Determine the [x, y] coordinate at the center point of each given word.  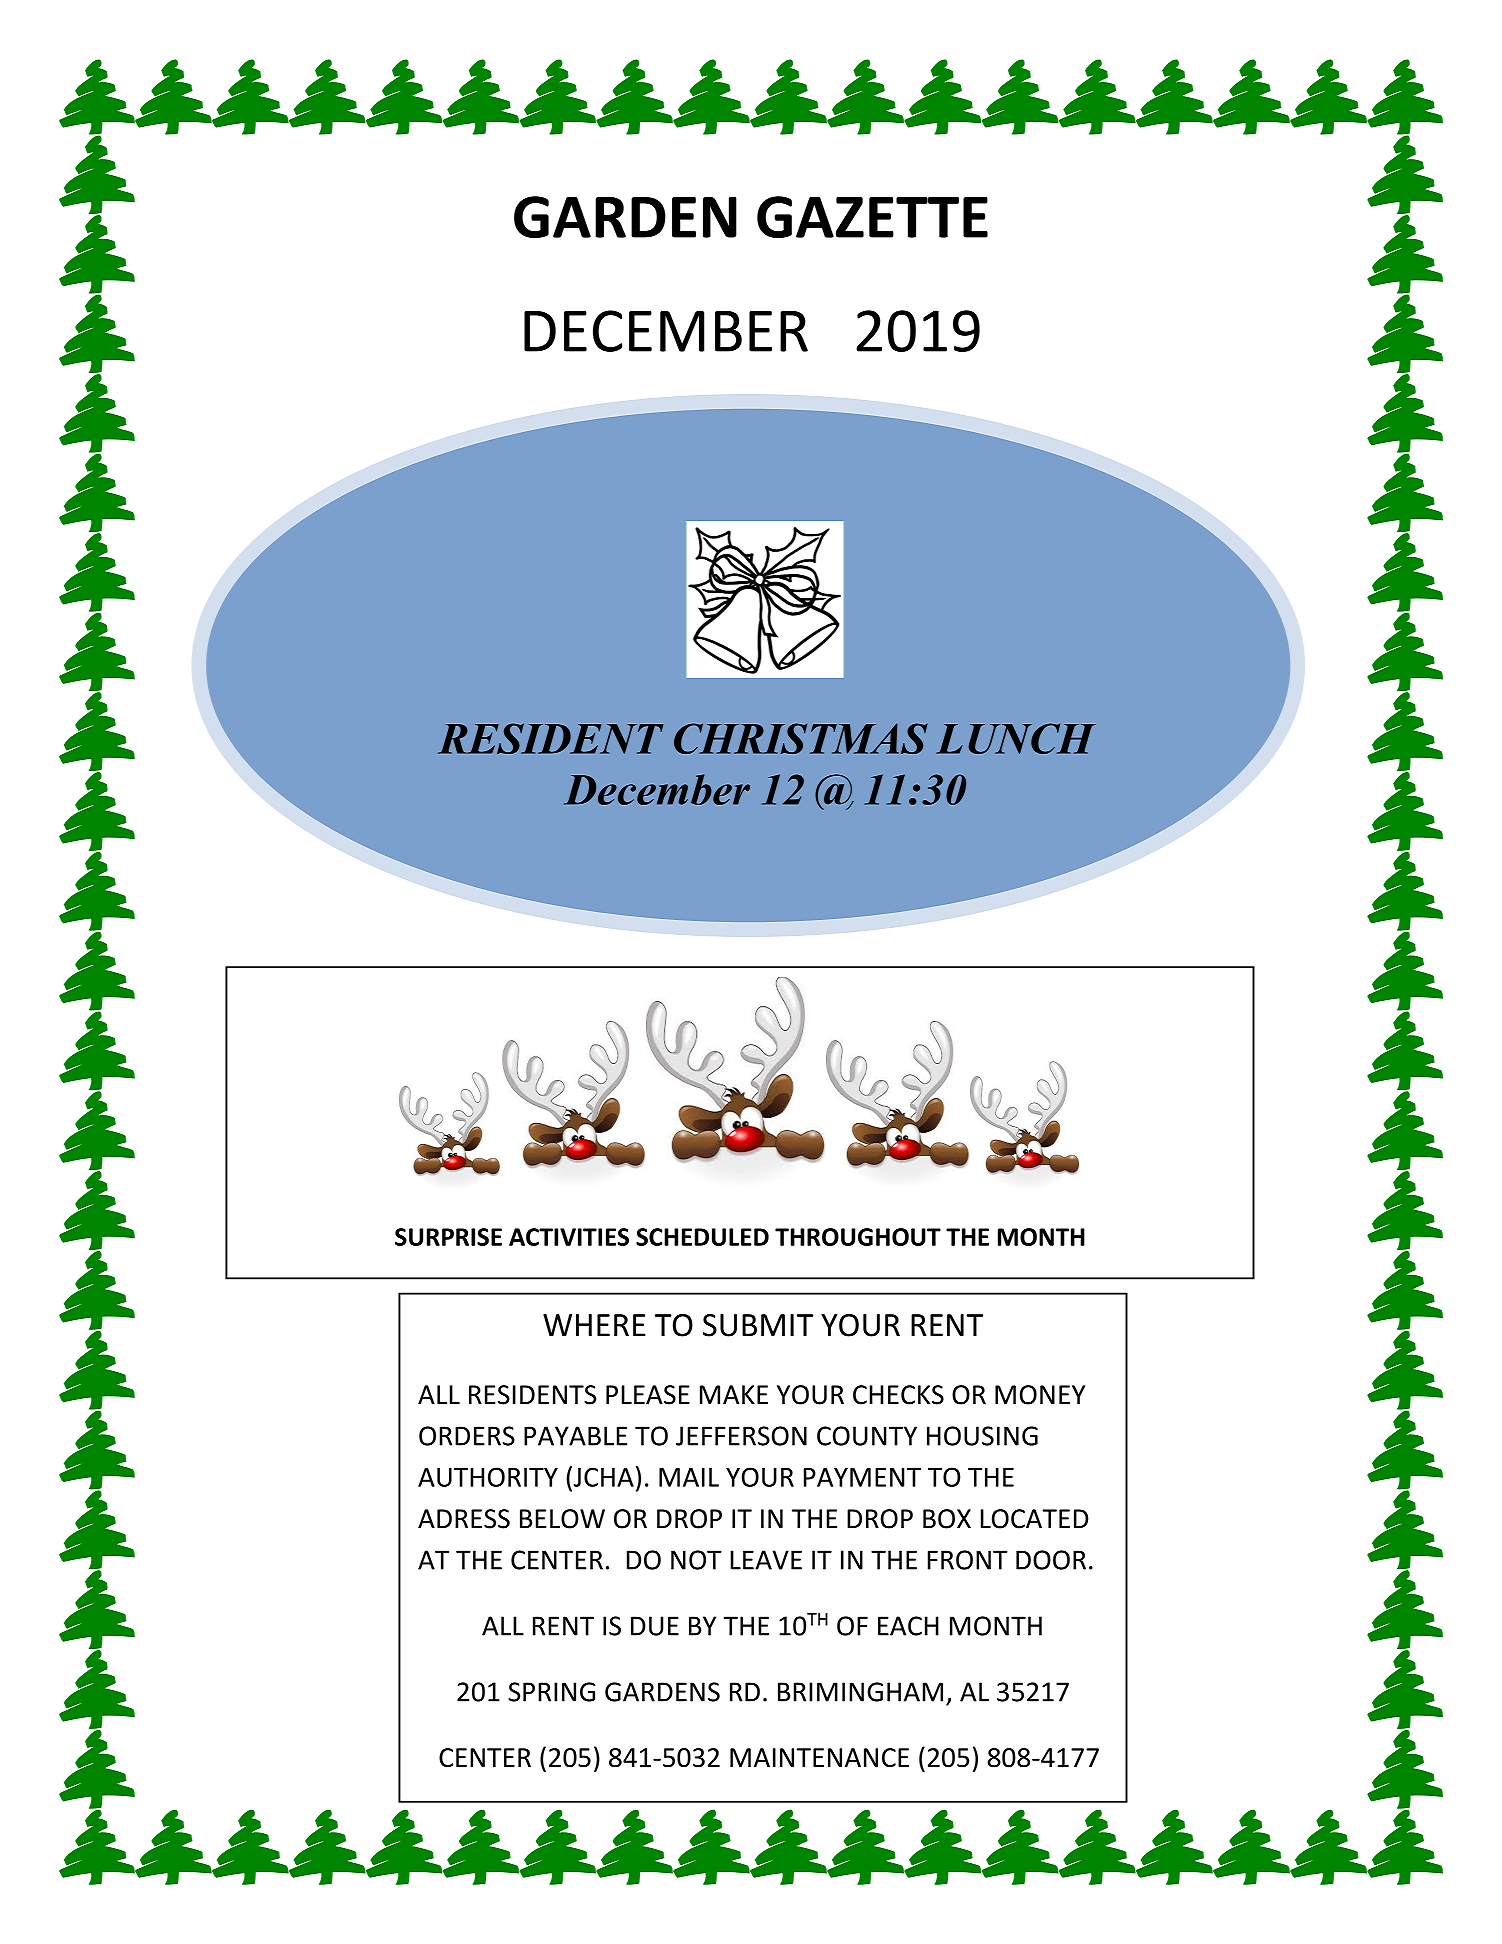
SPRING [551, 1692]
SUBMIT [758, 1325]
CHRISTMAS [801, 738]
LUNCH [1016, 738]
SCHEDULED [702, 1237]
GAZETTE [872, 217]
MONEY [1040, 1395]
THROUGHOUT [858, 1237]
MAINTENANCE [819, 1758]
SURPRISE [448, 1237]
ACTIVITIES [569, 1237]
